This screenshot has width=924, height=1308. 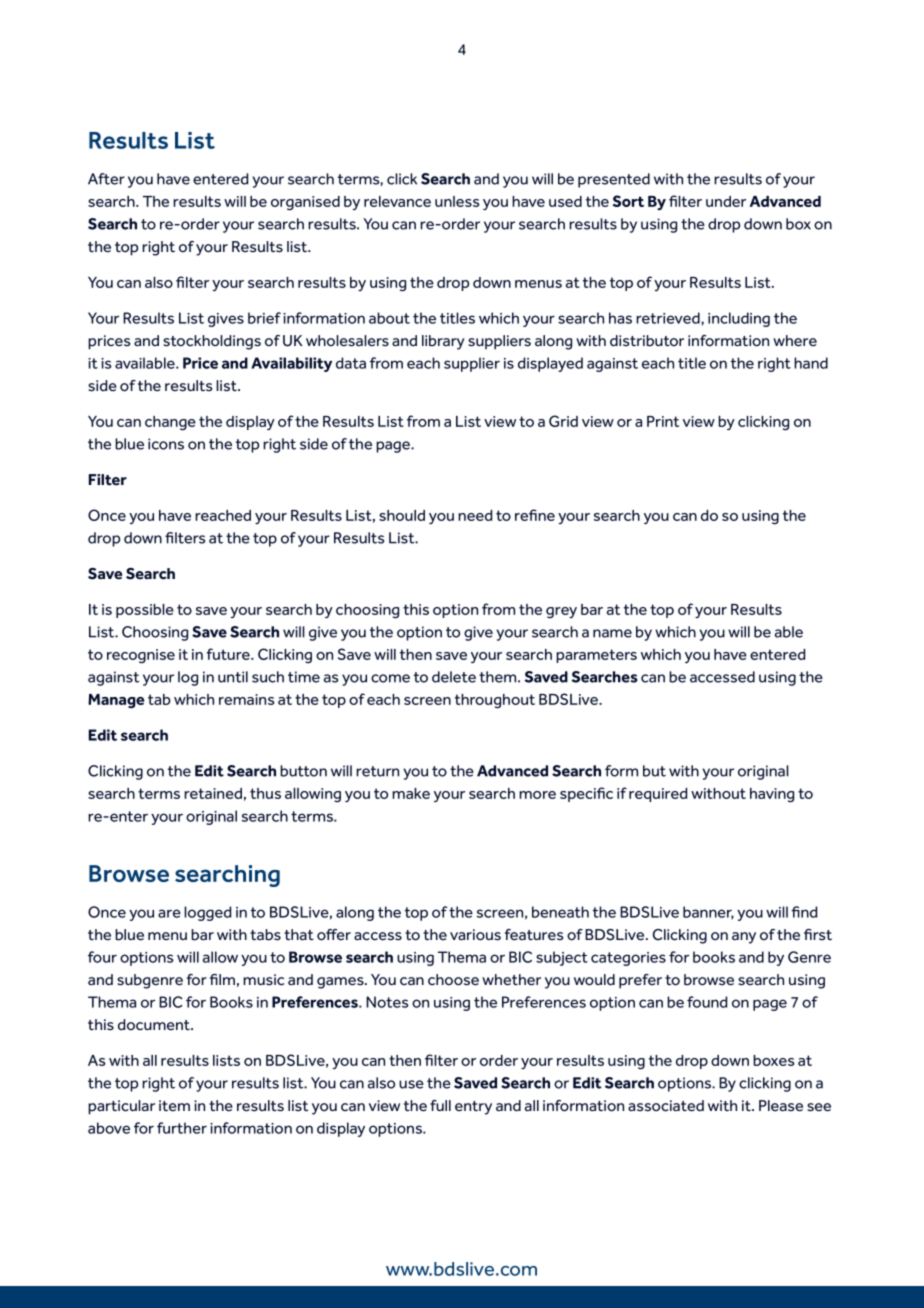 I want to click on unless, so click(x=457, y=201).
